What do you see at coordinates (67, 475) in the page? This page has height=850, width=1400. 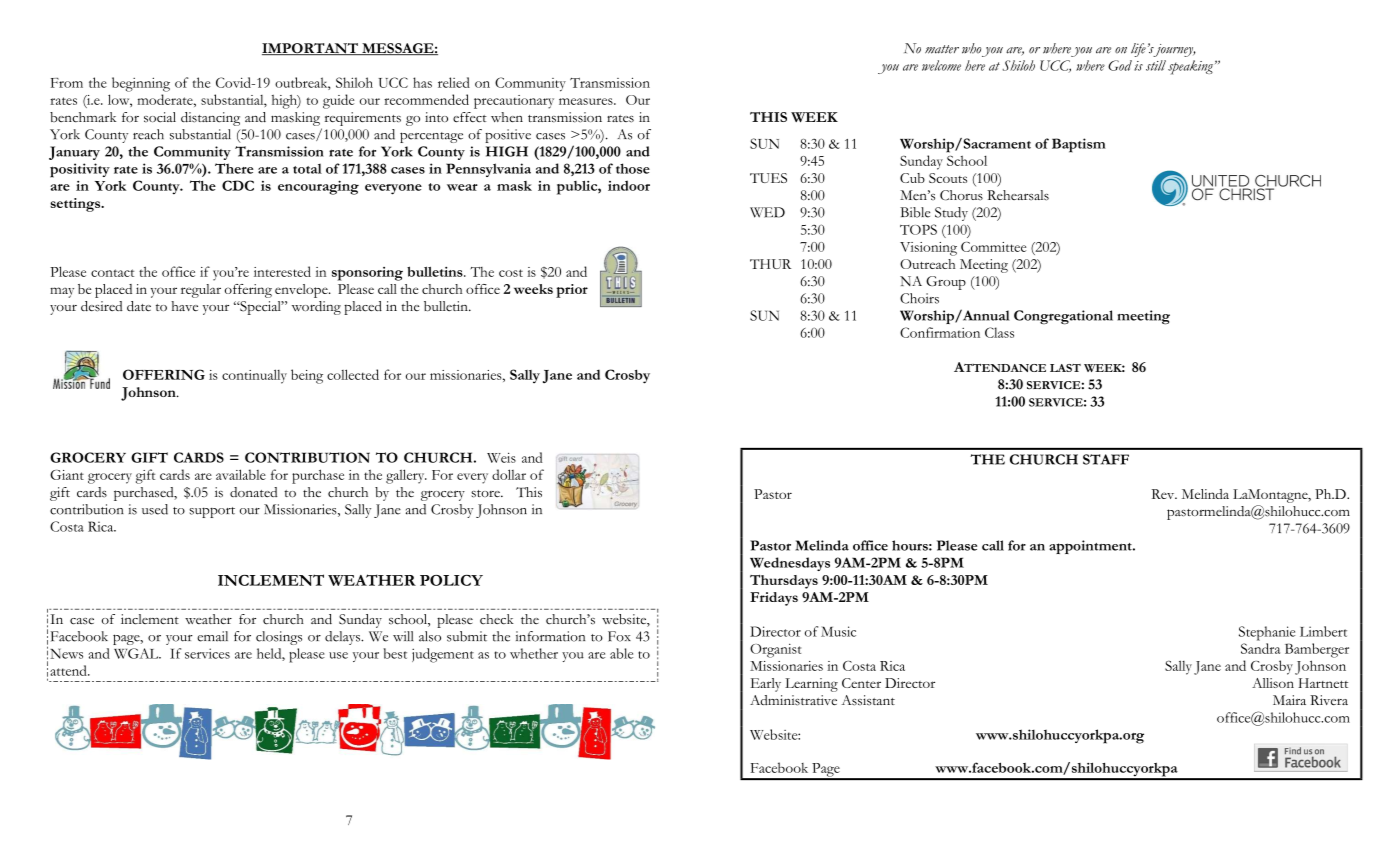 I see `Giant` at bounding box center [67, 475].
